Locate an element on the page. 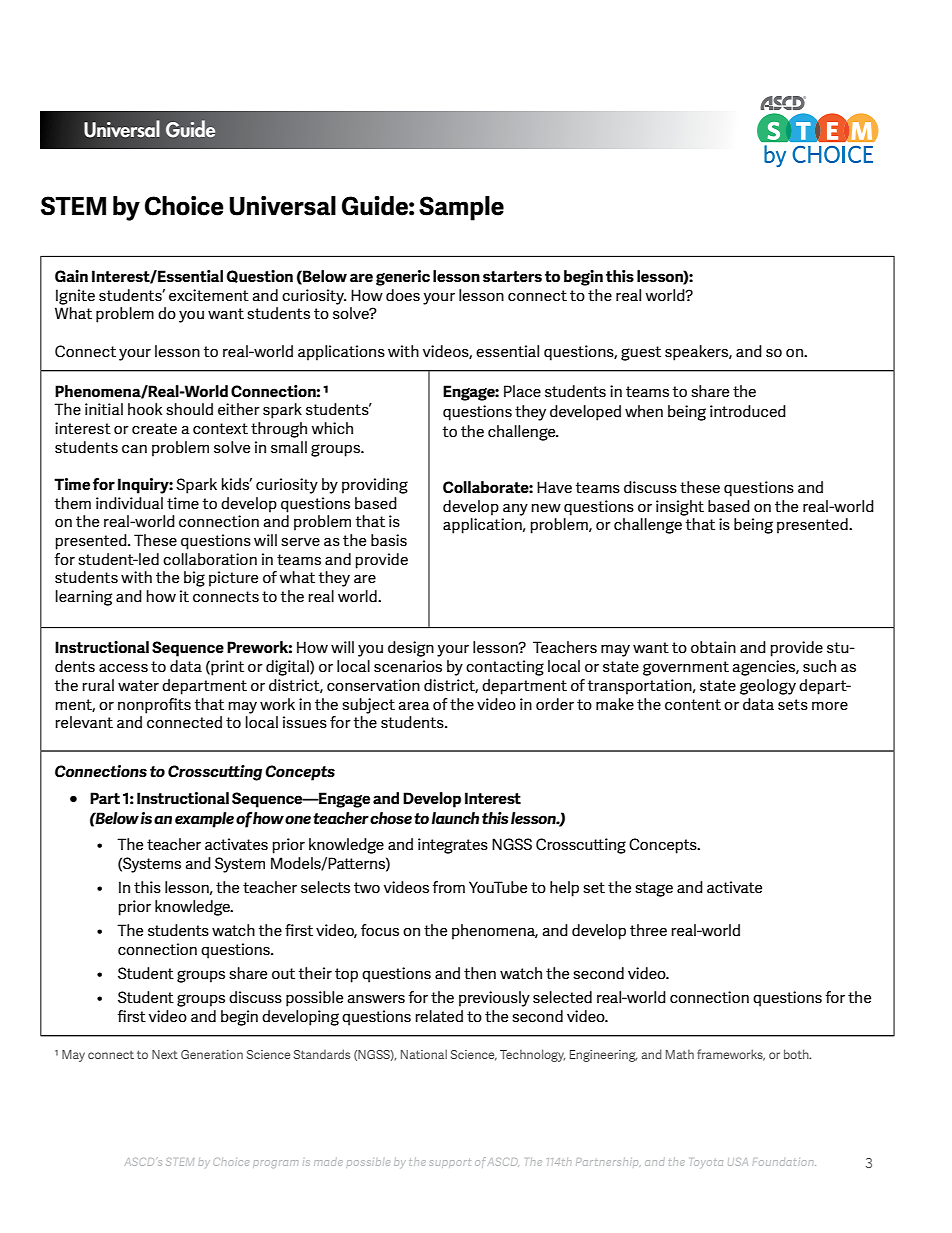 The height and width of the image is (1233, 952). support is located at coordinates (450, 1163).
